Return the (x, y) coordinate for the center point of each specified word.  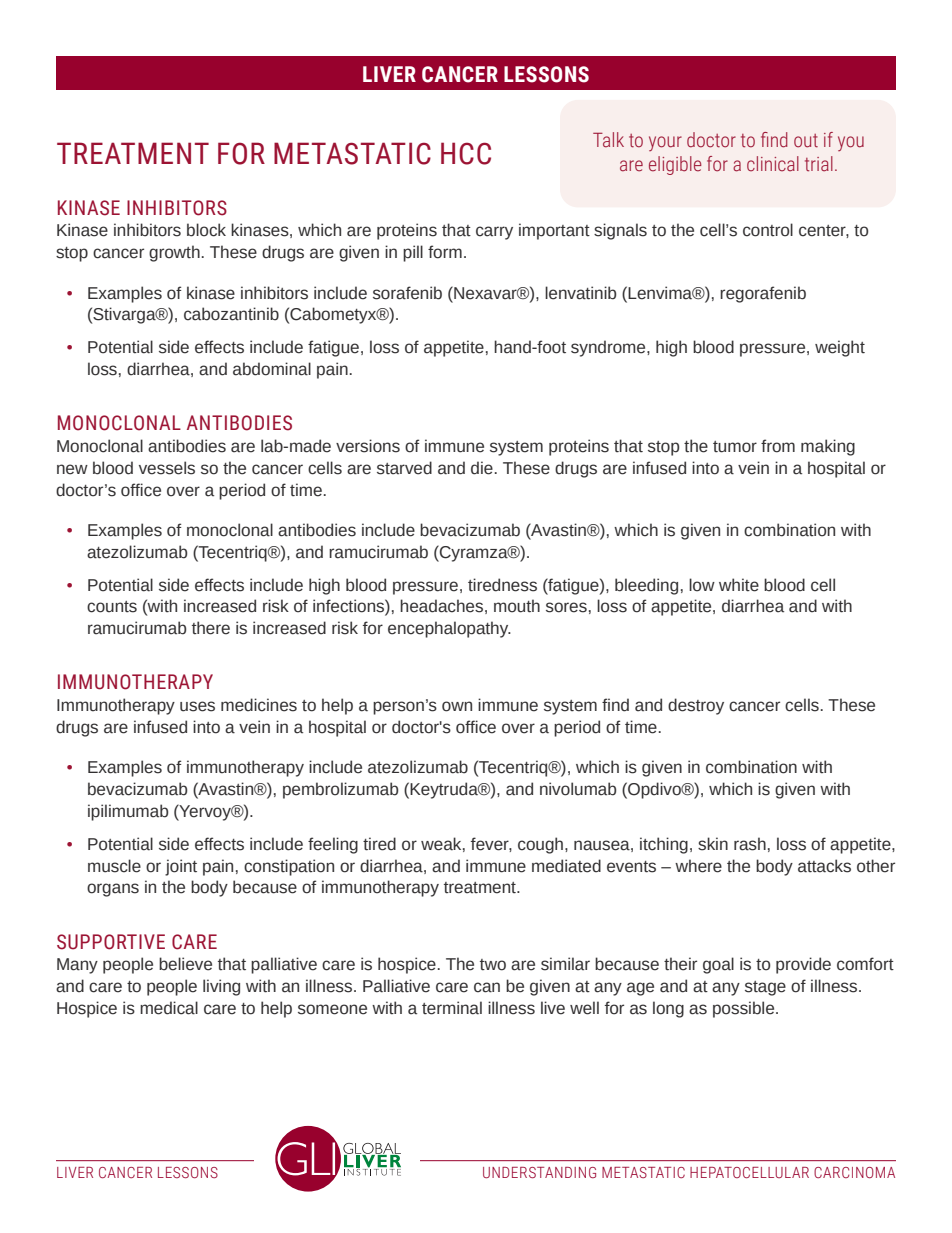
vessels (167, 468)
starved (404, 468)
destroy (696, 706)
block (206, 230)
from (778, 446)
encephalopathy (449, 629)
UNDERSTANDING (539, 1172)
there (211, 628)
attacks (824, 866)
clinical (773, 164)
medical (169, 1008)
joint (181, 867)
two (493, 965)
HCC (466, 153)
